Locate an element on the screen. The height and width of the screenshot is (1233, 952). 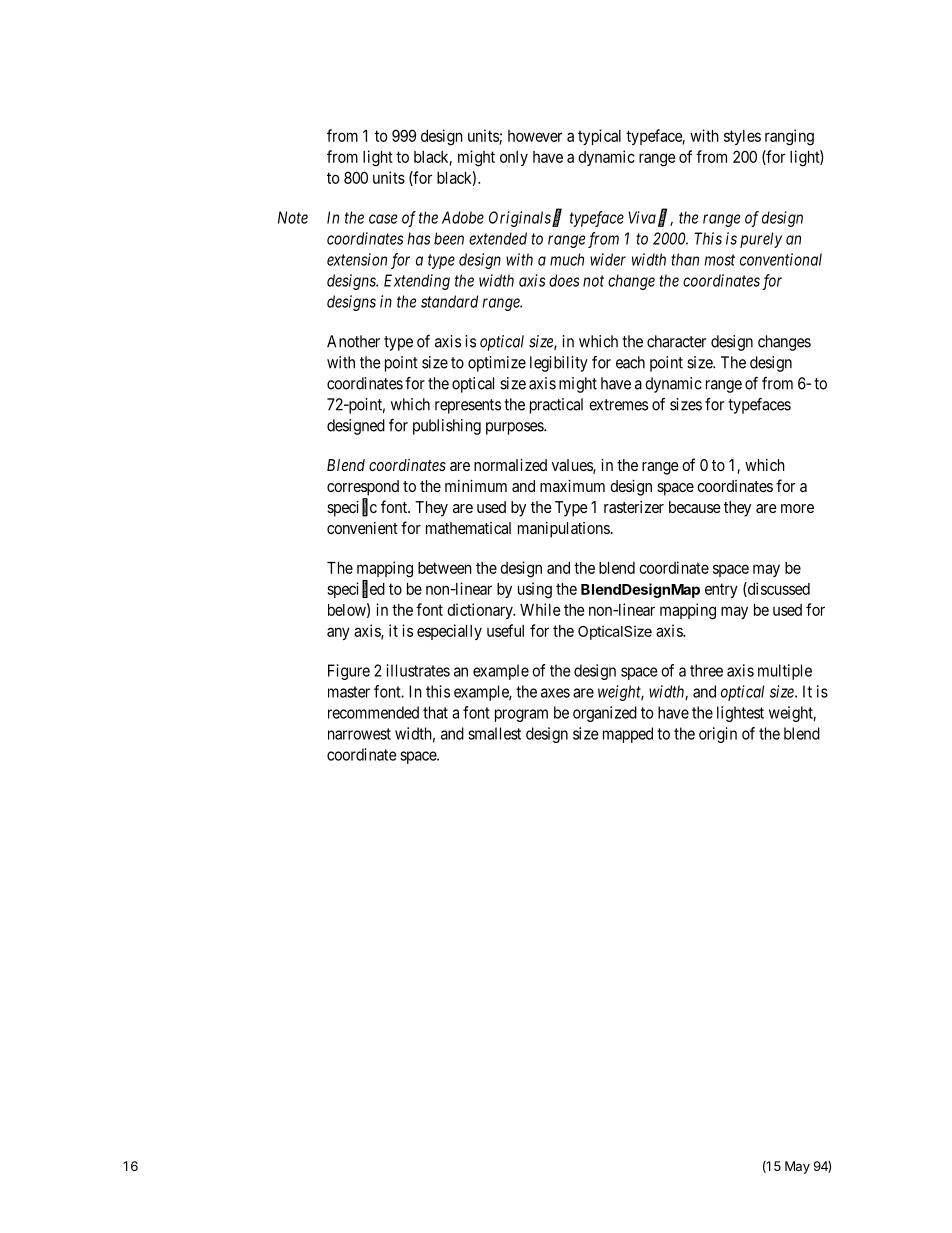
While is located at coordinates (540, 609).
